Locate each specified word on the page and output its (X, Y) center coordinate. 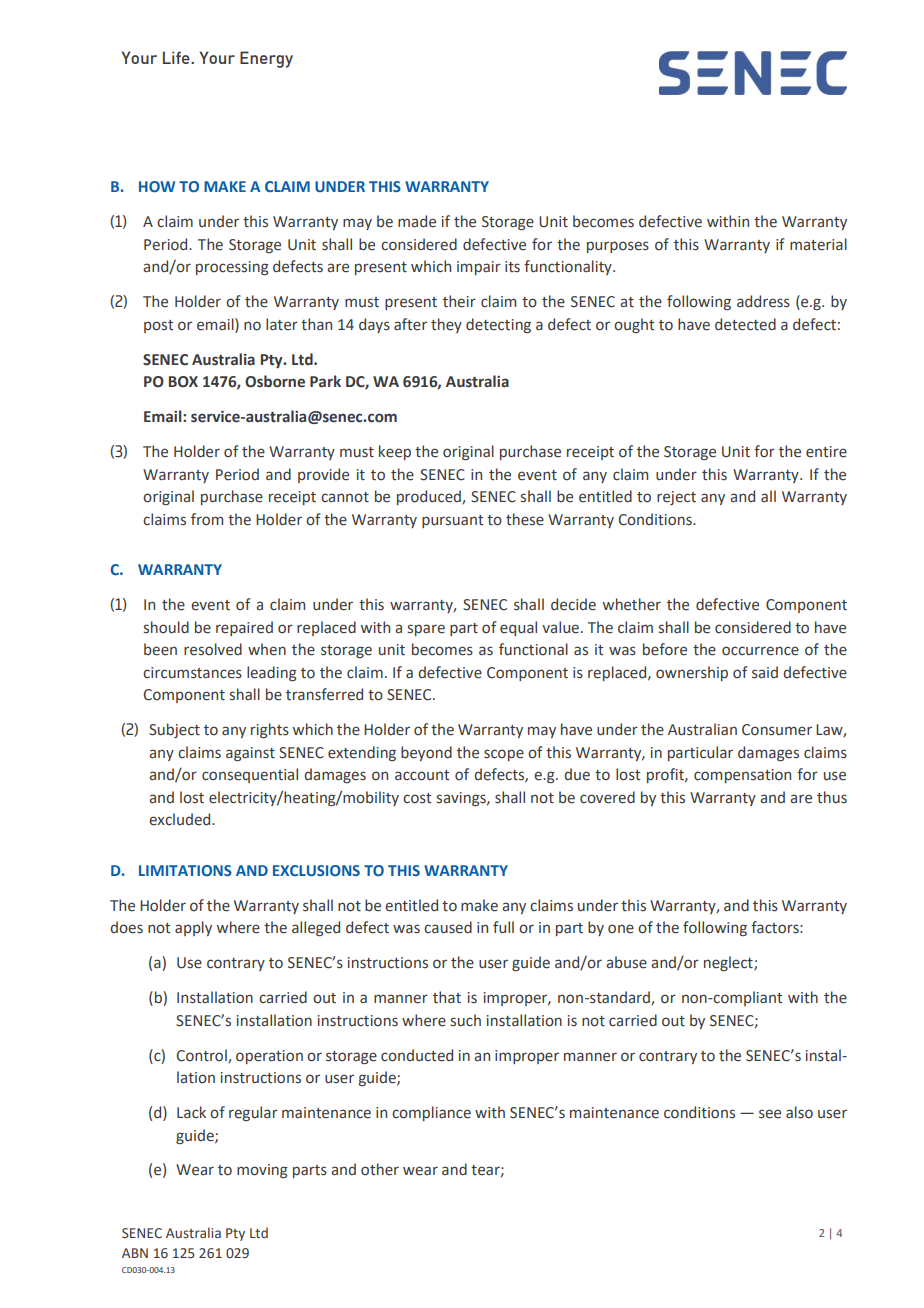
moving (262, 1171)
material (818, 244)
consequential (250, 775)
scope (504, 755)
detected (745, 324)
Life (177, 57)
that (447, 997)
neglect (729, 963)
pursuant (453, 521)
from (207, 519)
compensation (742, 776)
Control (202, 1056)
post (159, 326)
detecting (498, 325)
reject (676, 498)
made (417, 221)
